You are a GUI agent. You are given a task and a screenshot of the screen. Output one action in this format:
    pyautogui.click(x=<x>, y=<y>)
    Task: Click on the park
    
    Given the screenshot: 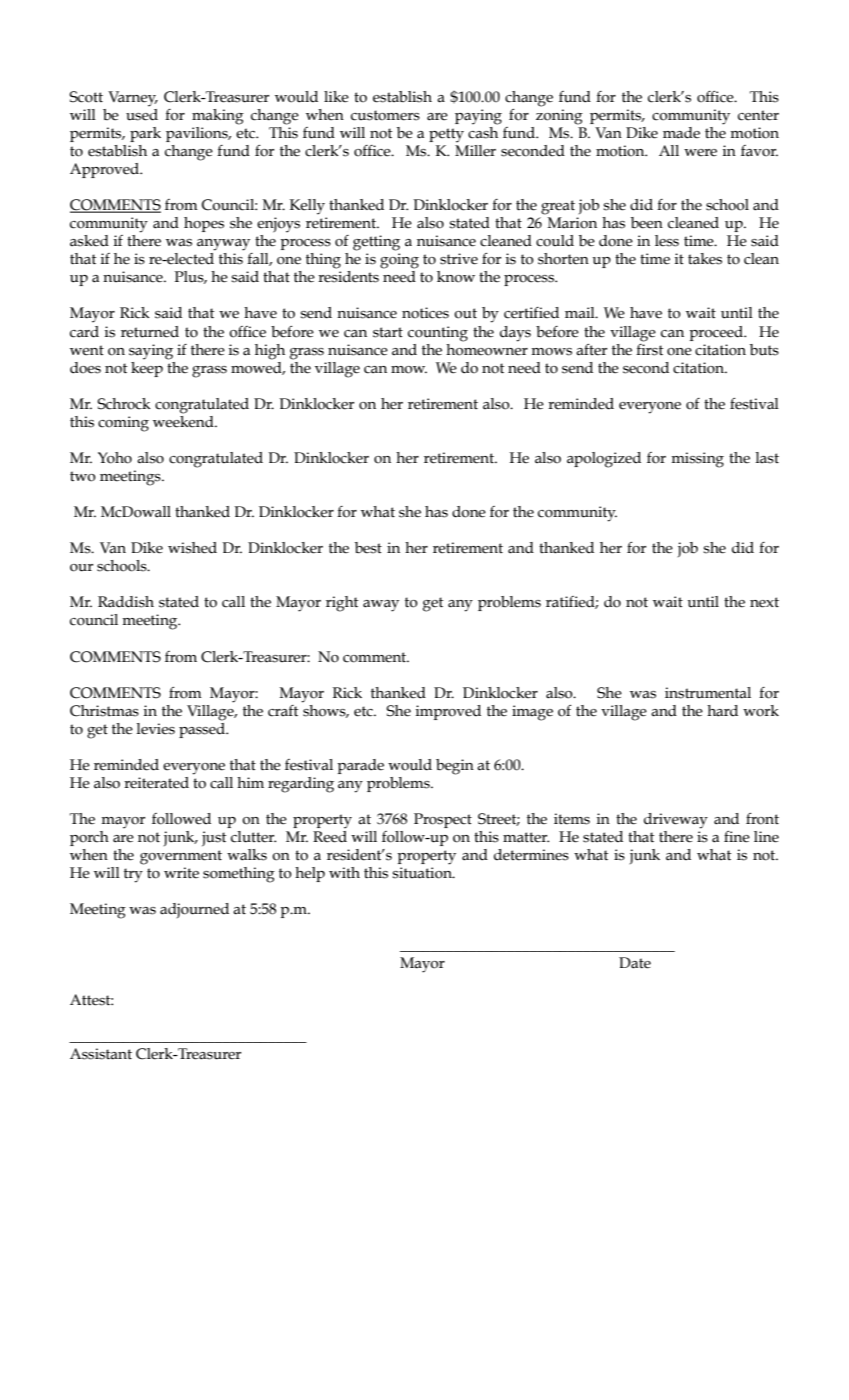 What is the action you would take?
    pyautogui.click(x=145, y=134)
